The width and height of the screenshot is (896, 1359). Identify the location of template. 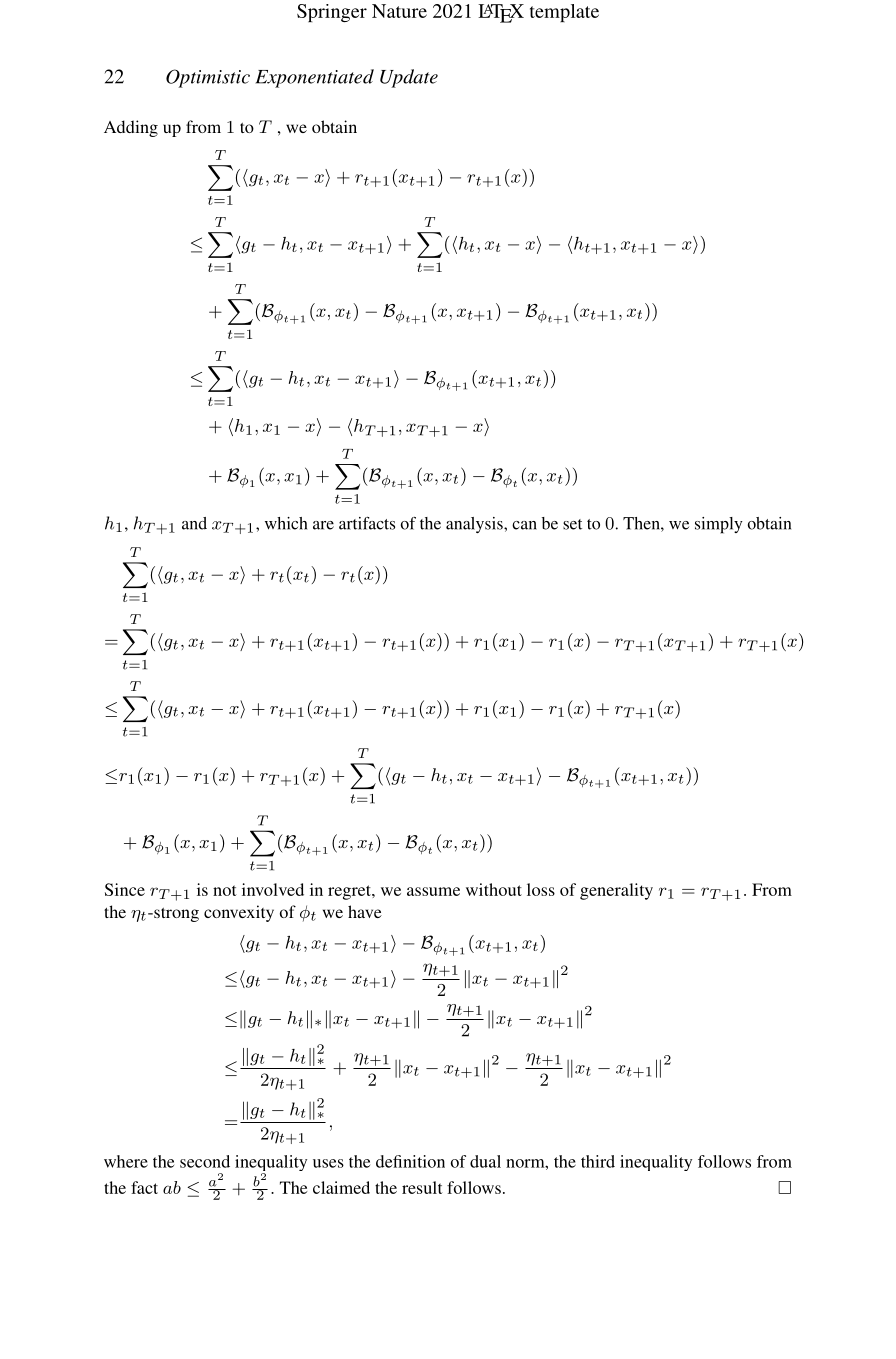
(564, 13).
